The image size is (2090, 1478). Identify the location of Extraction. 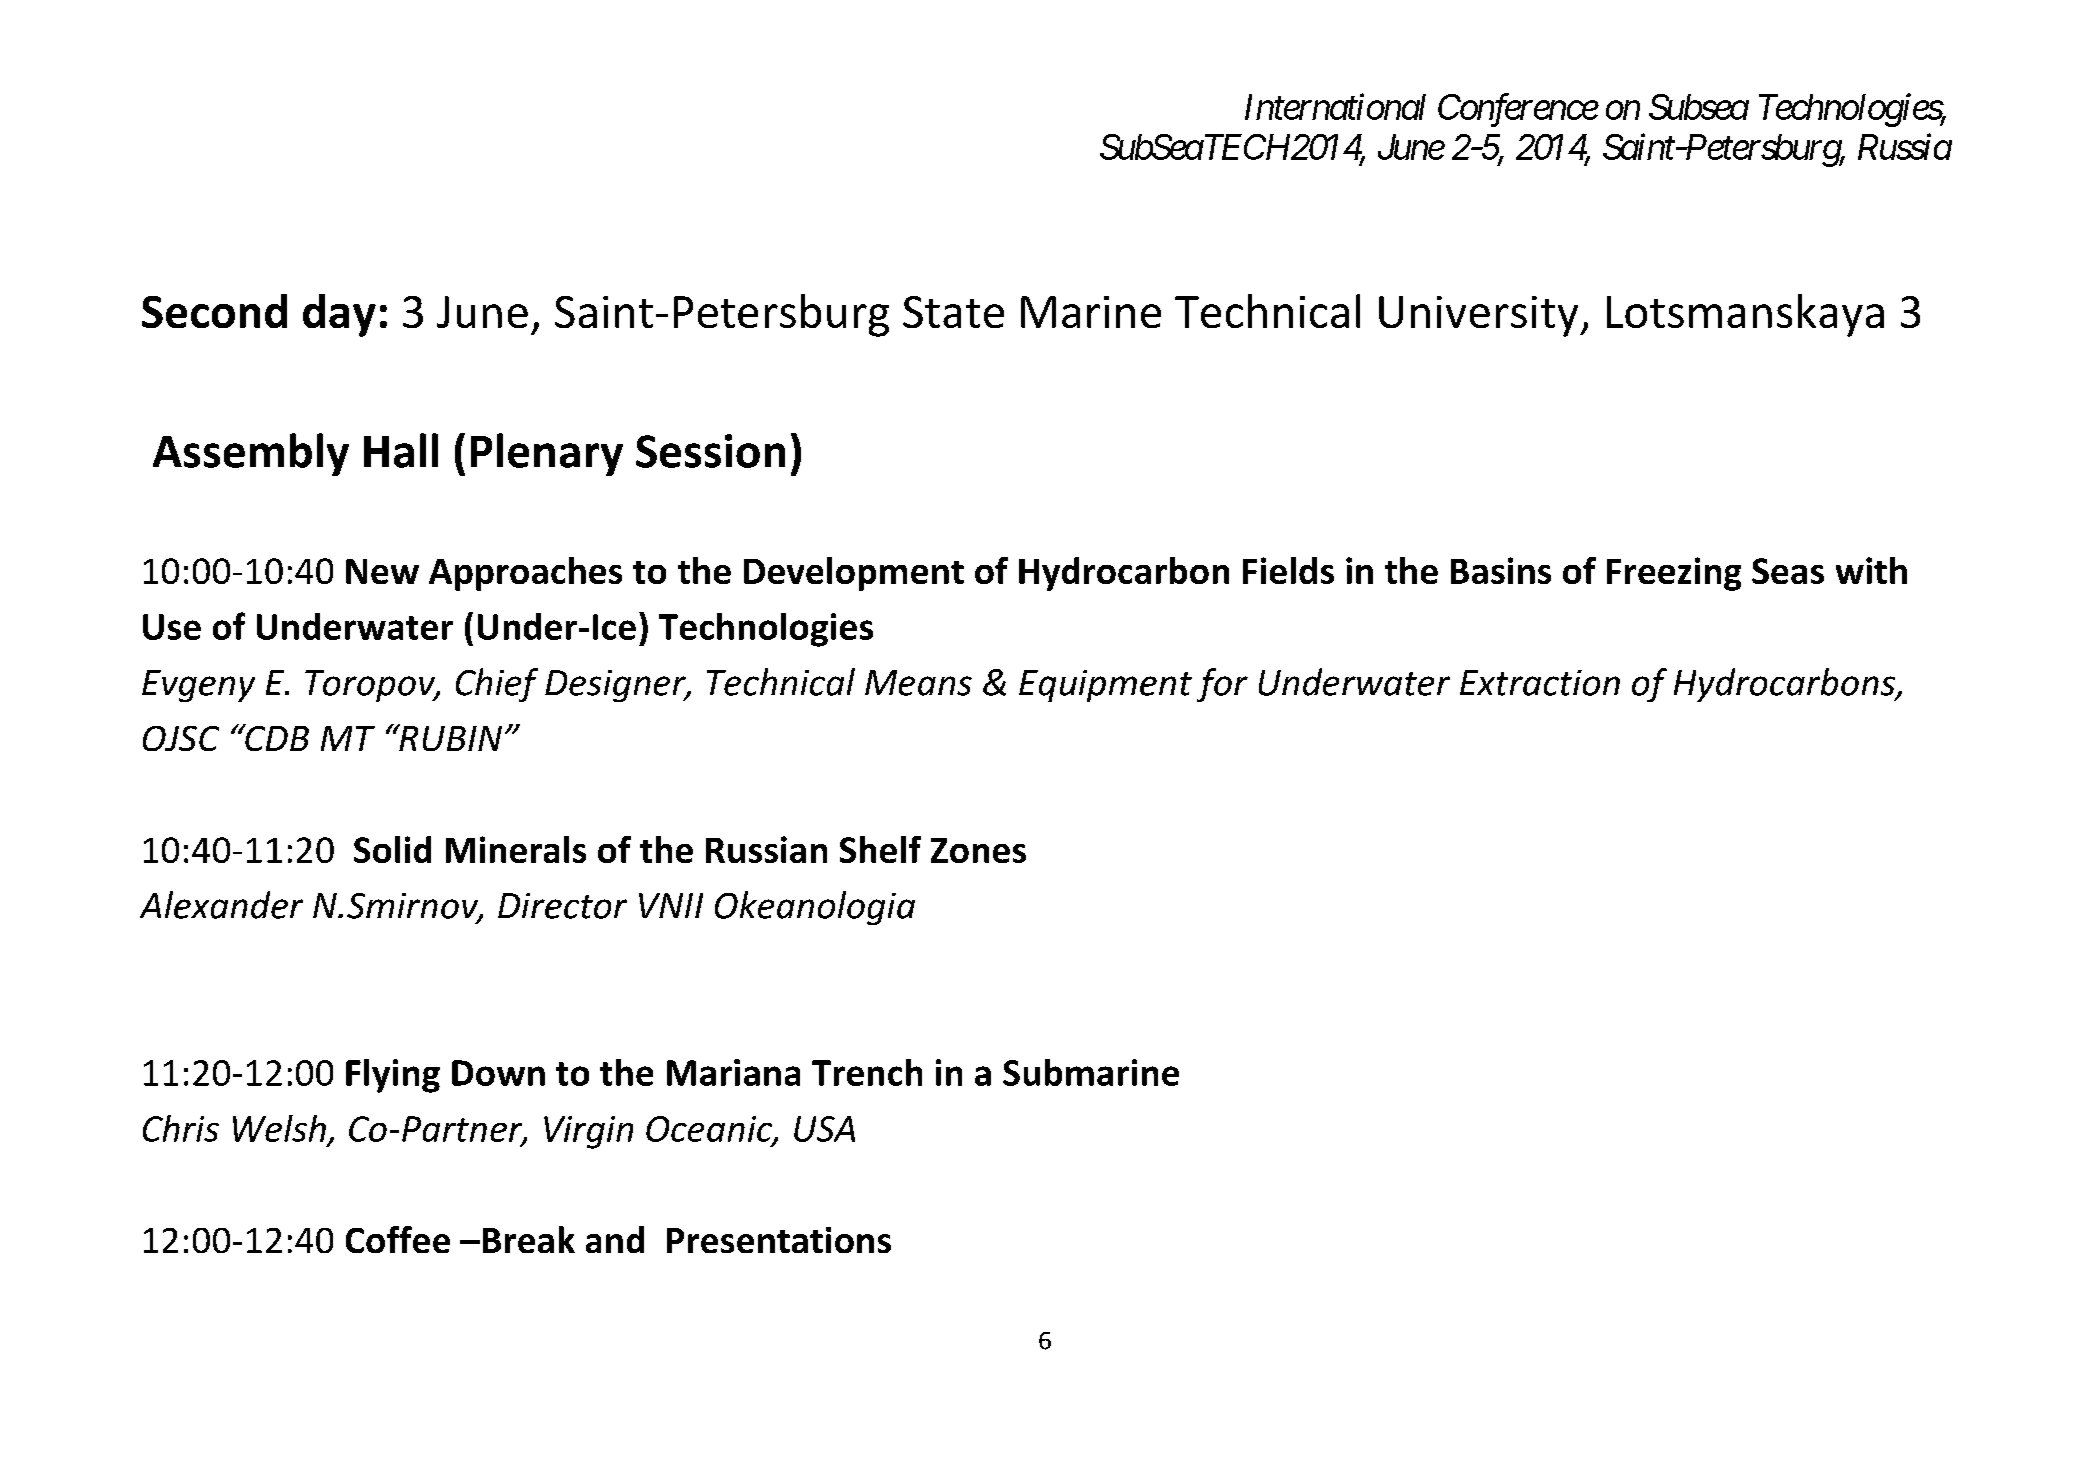
(1540, 683).
